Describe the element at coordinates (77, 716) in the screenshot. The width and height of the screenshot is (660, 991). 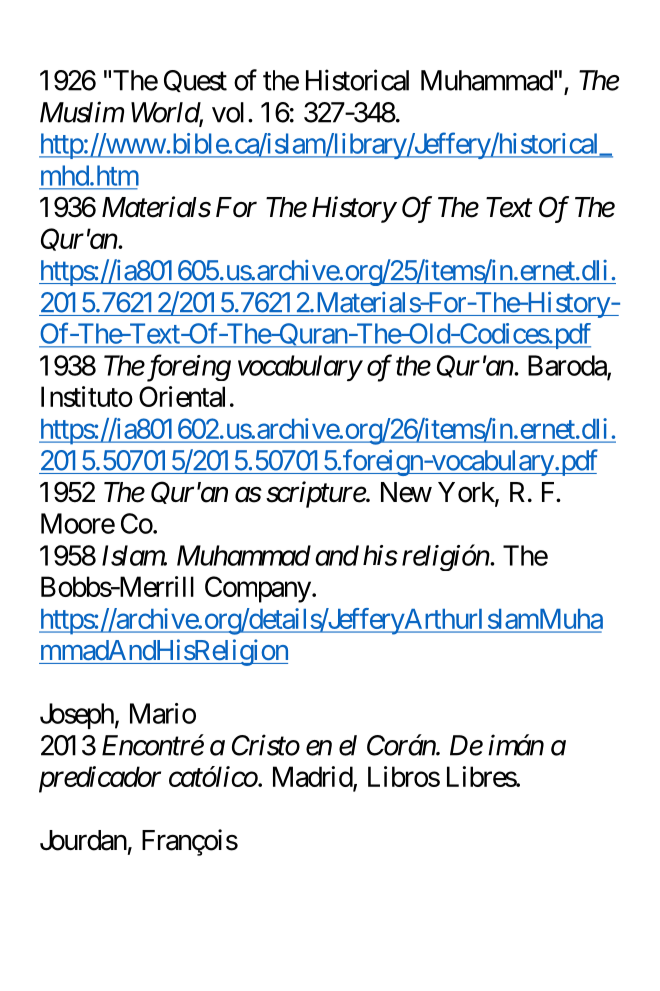
I see `Joseph` at that location.
